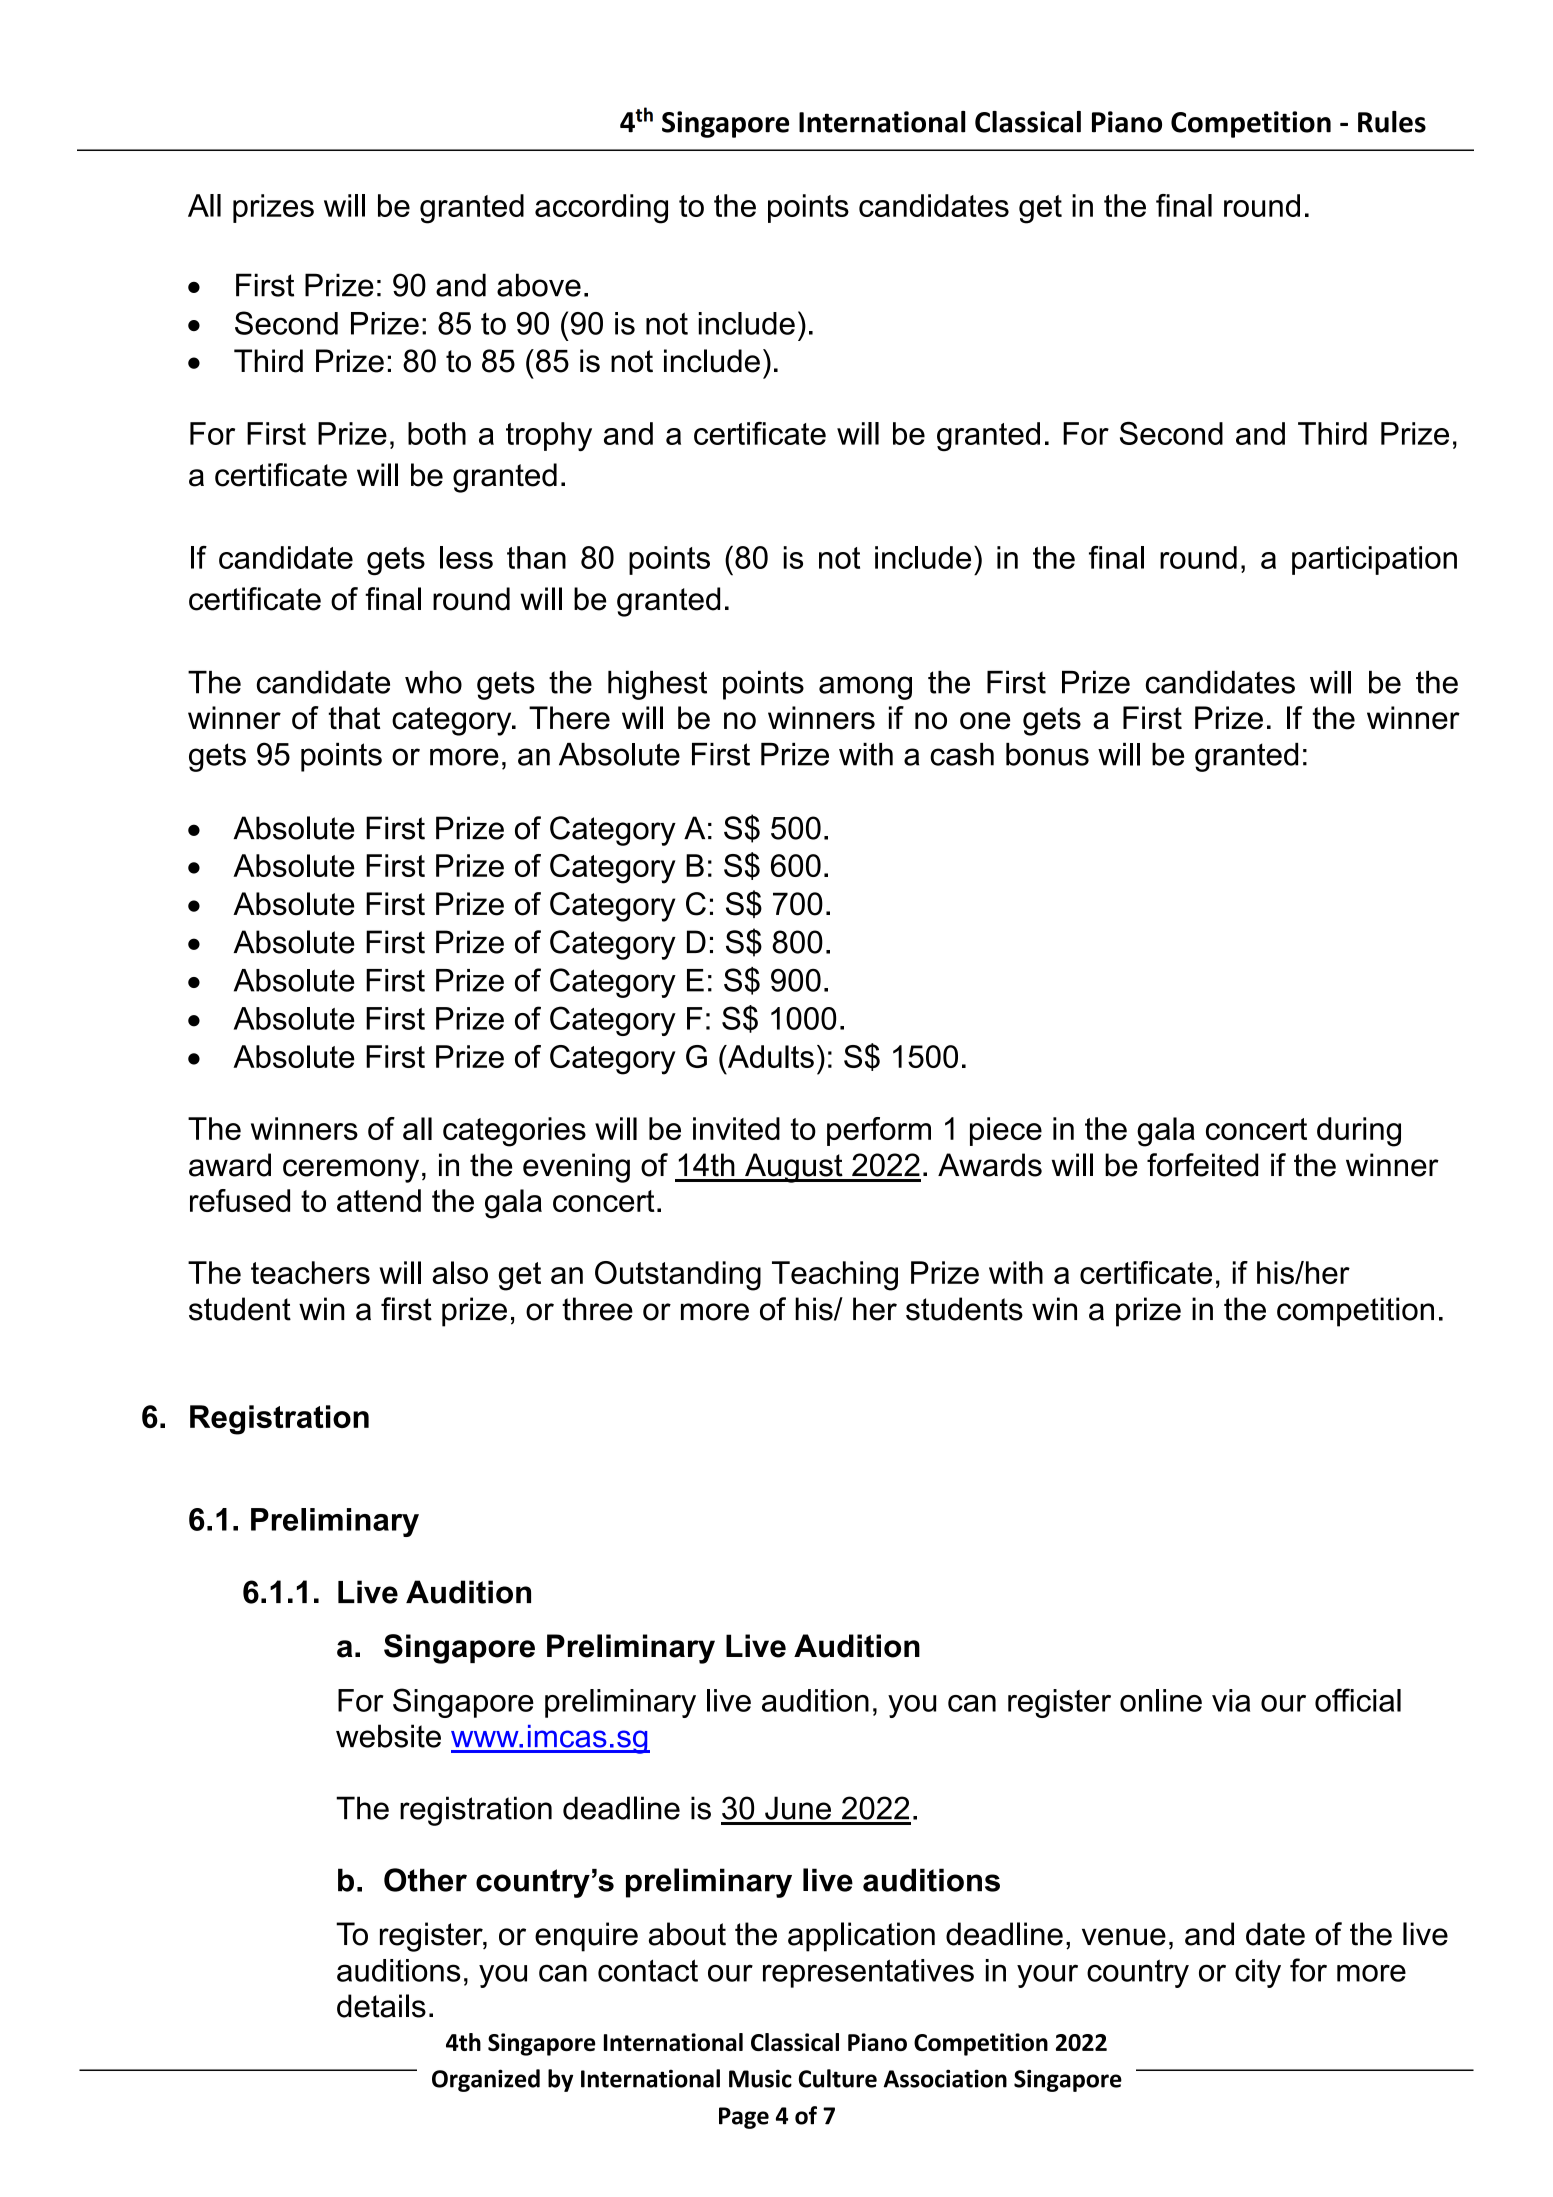  I want to click on details, so click(381, 2006).
